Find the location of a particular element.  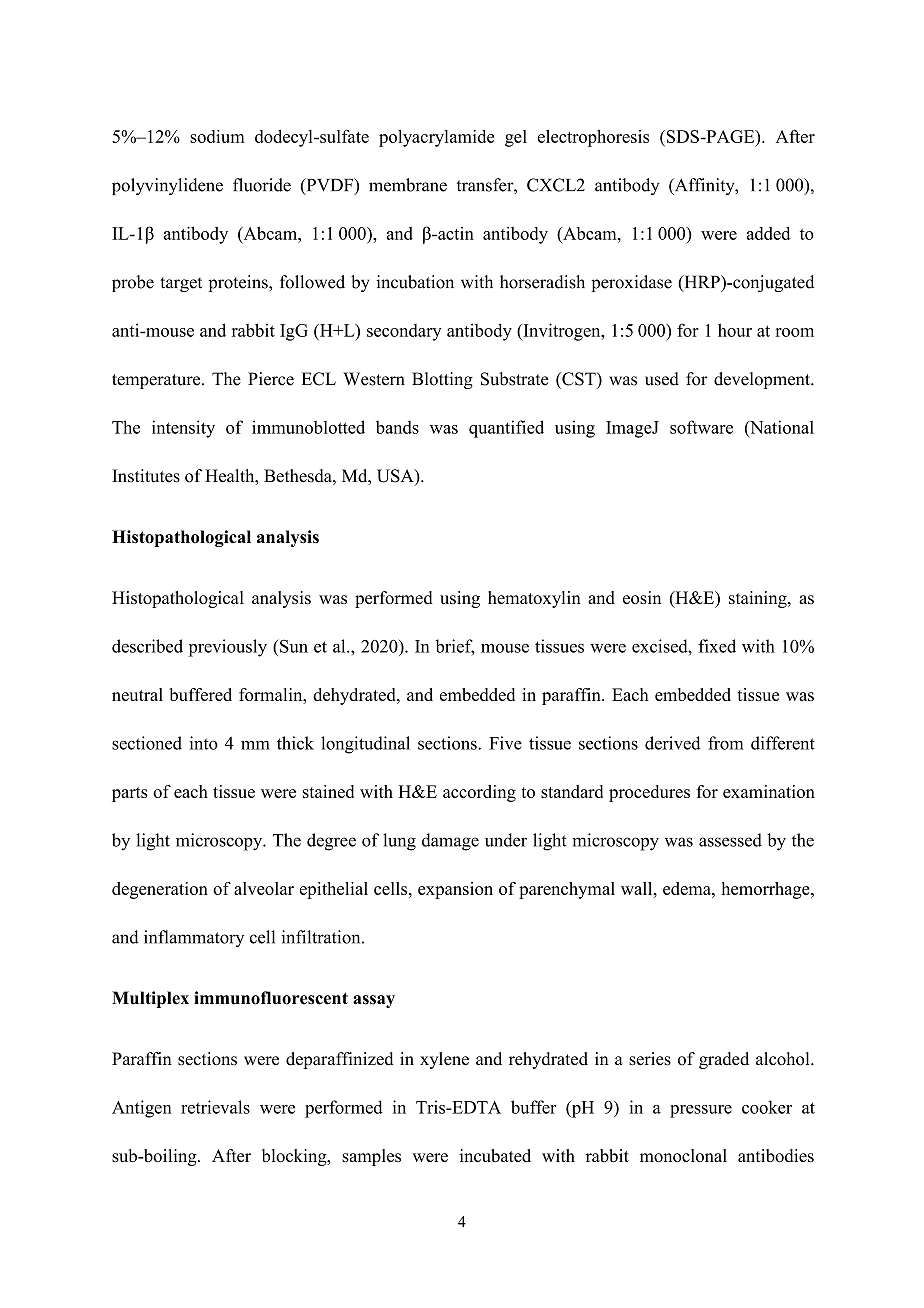

Institutes is located at coordinates (146, 476).
